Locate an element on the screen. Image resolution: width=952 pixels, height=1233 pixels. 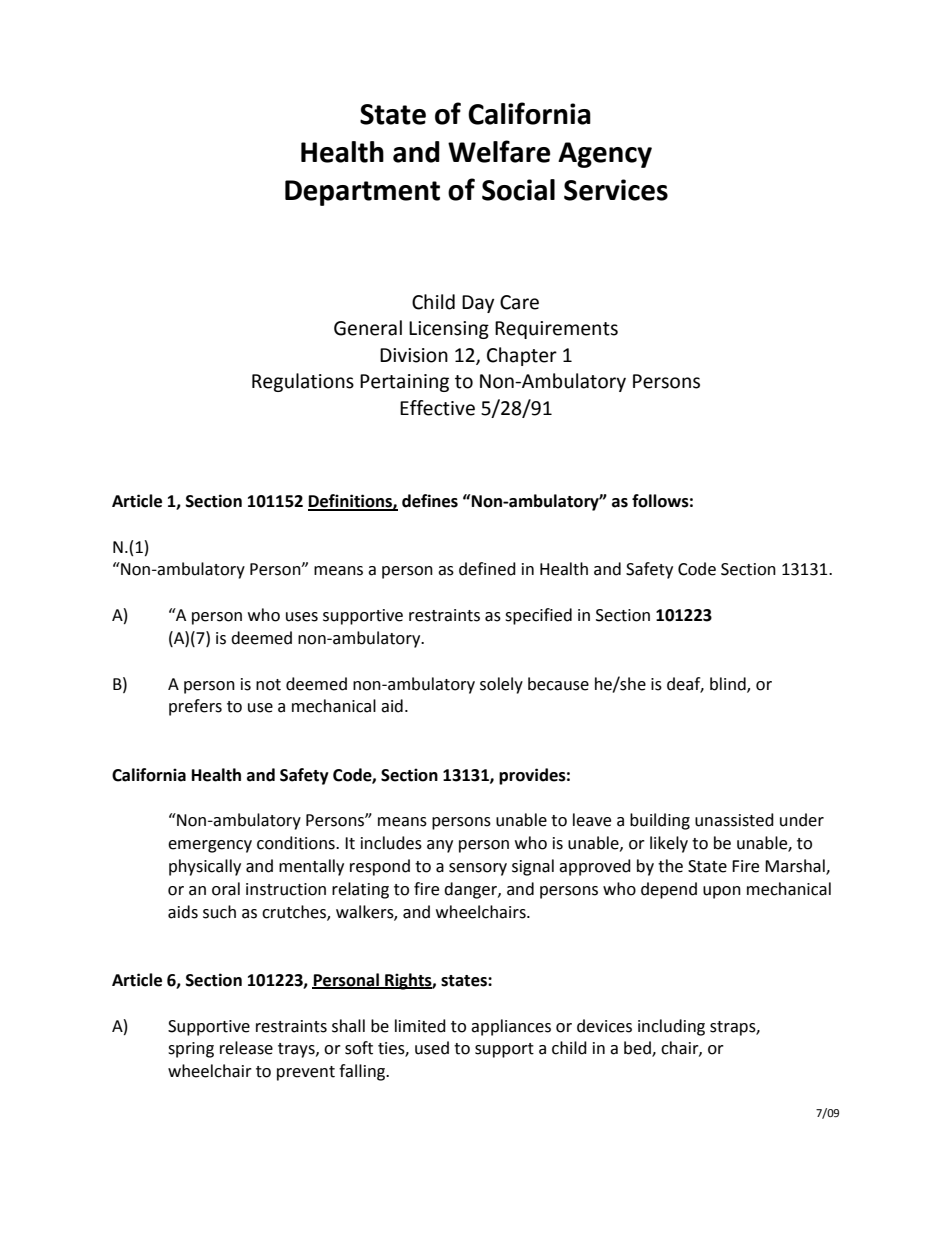
prefers is located at coordinates (195, 707).
